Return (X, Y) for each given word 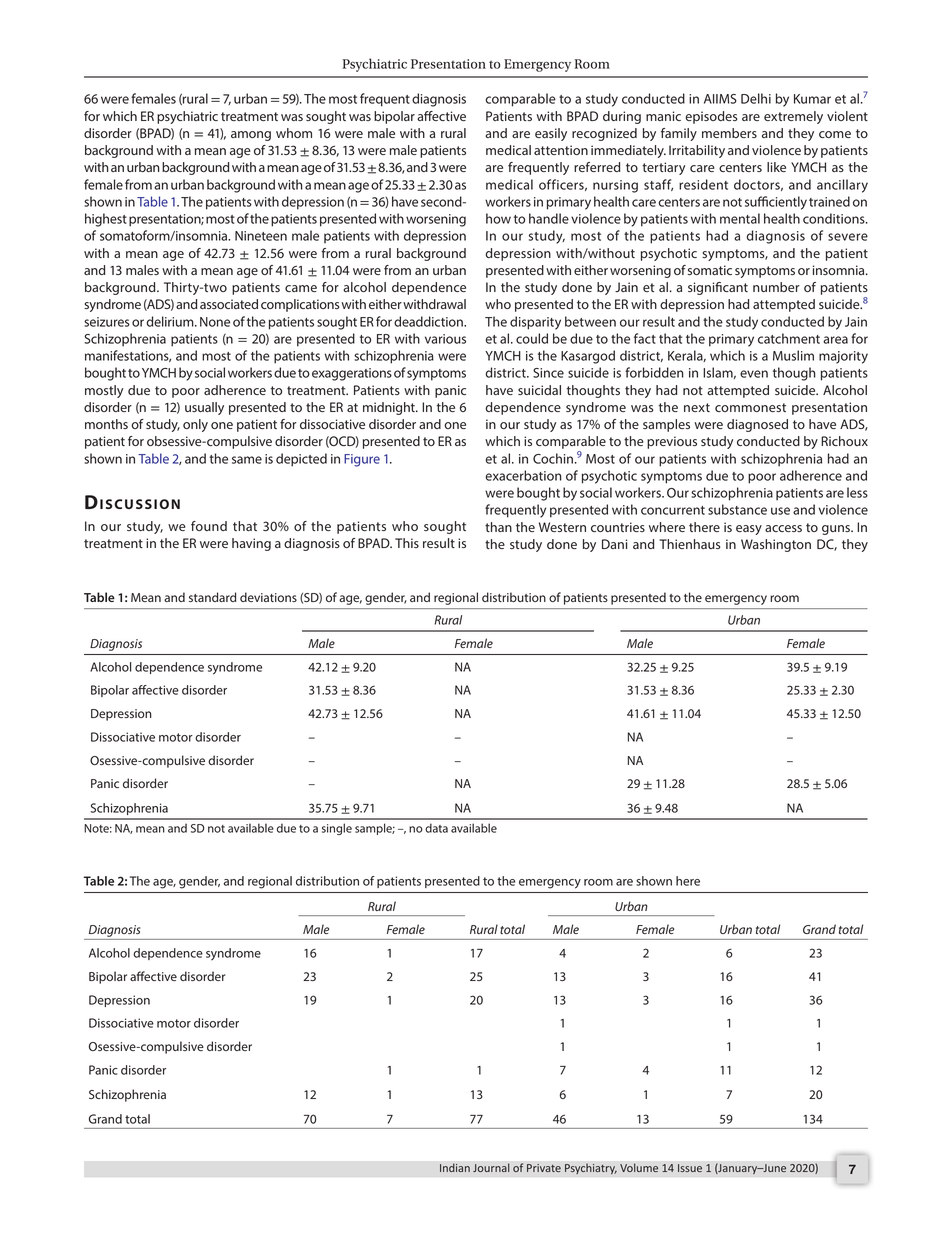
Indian (455, 1167)
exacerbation (523, 475)
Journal (491, 1167)
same (247, 460)
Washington (776, 545)
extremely (793, 117)
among (251, 136)
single (337, 829)
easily (551, 134)
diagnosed (757, 425)
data (436, 828)
